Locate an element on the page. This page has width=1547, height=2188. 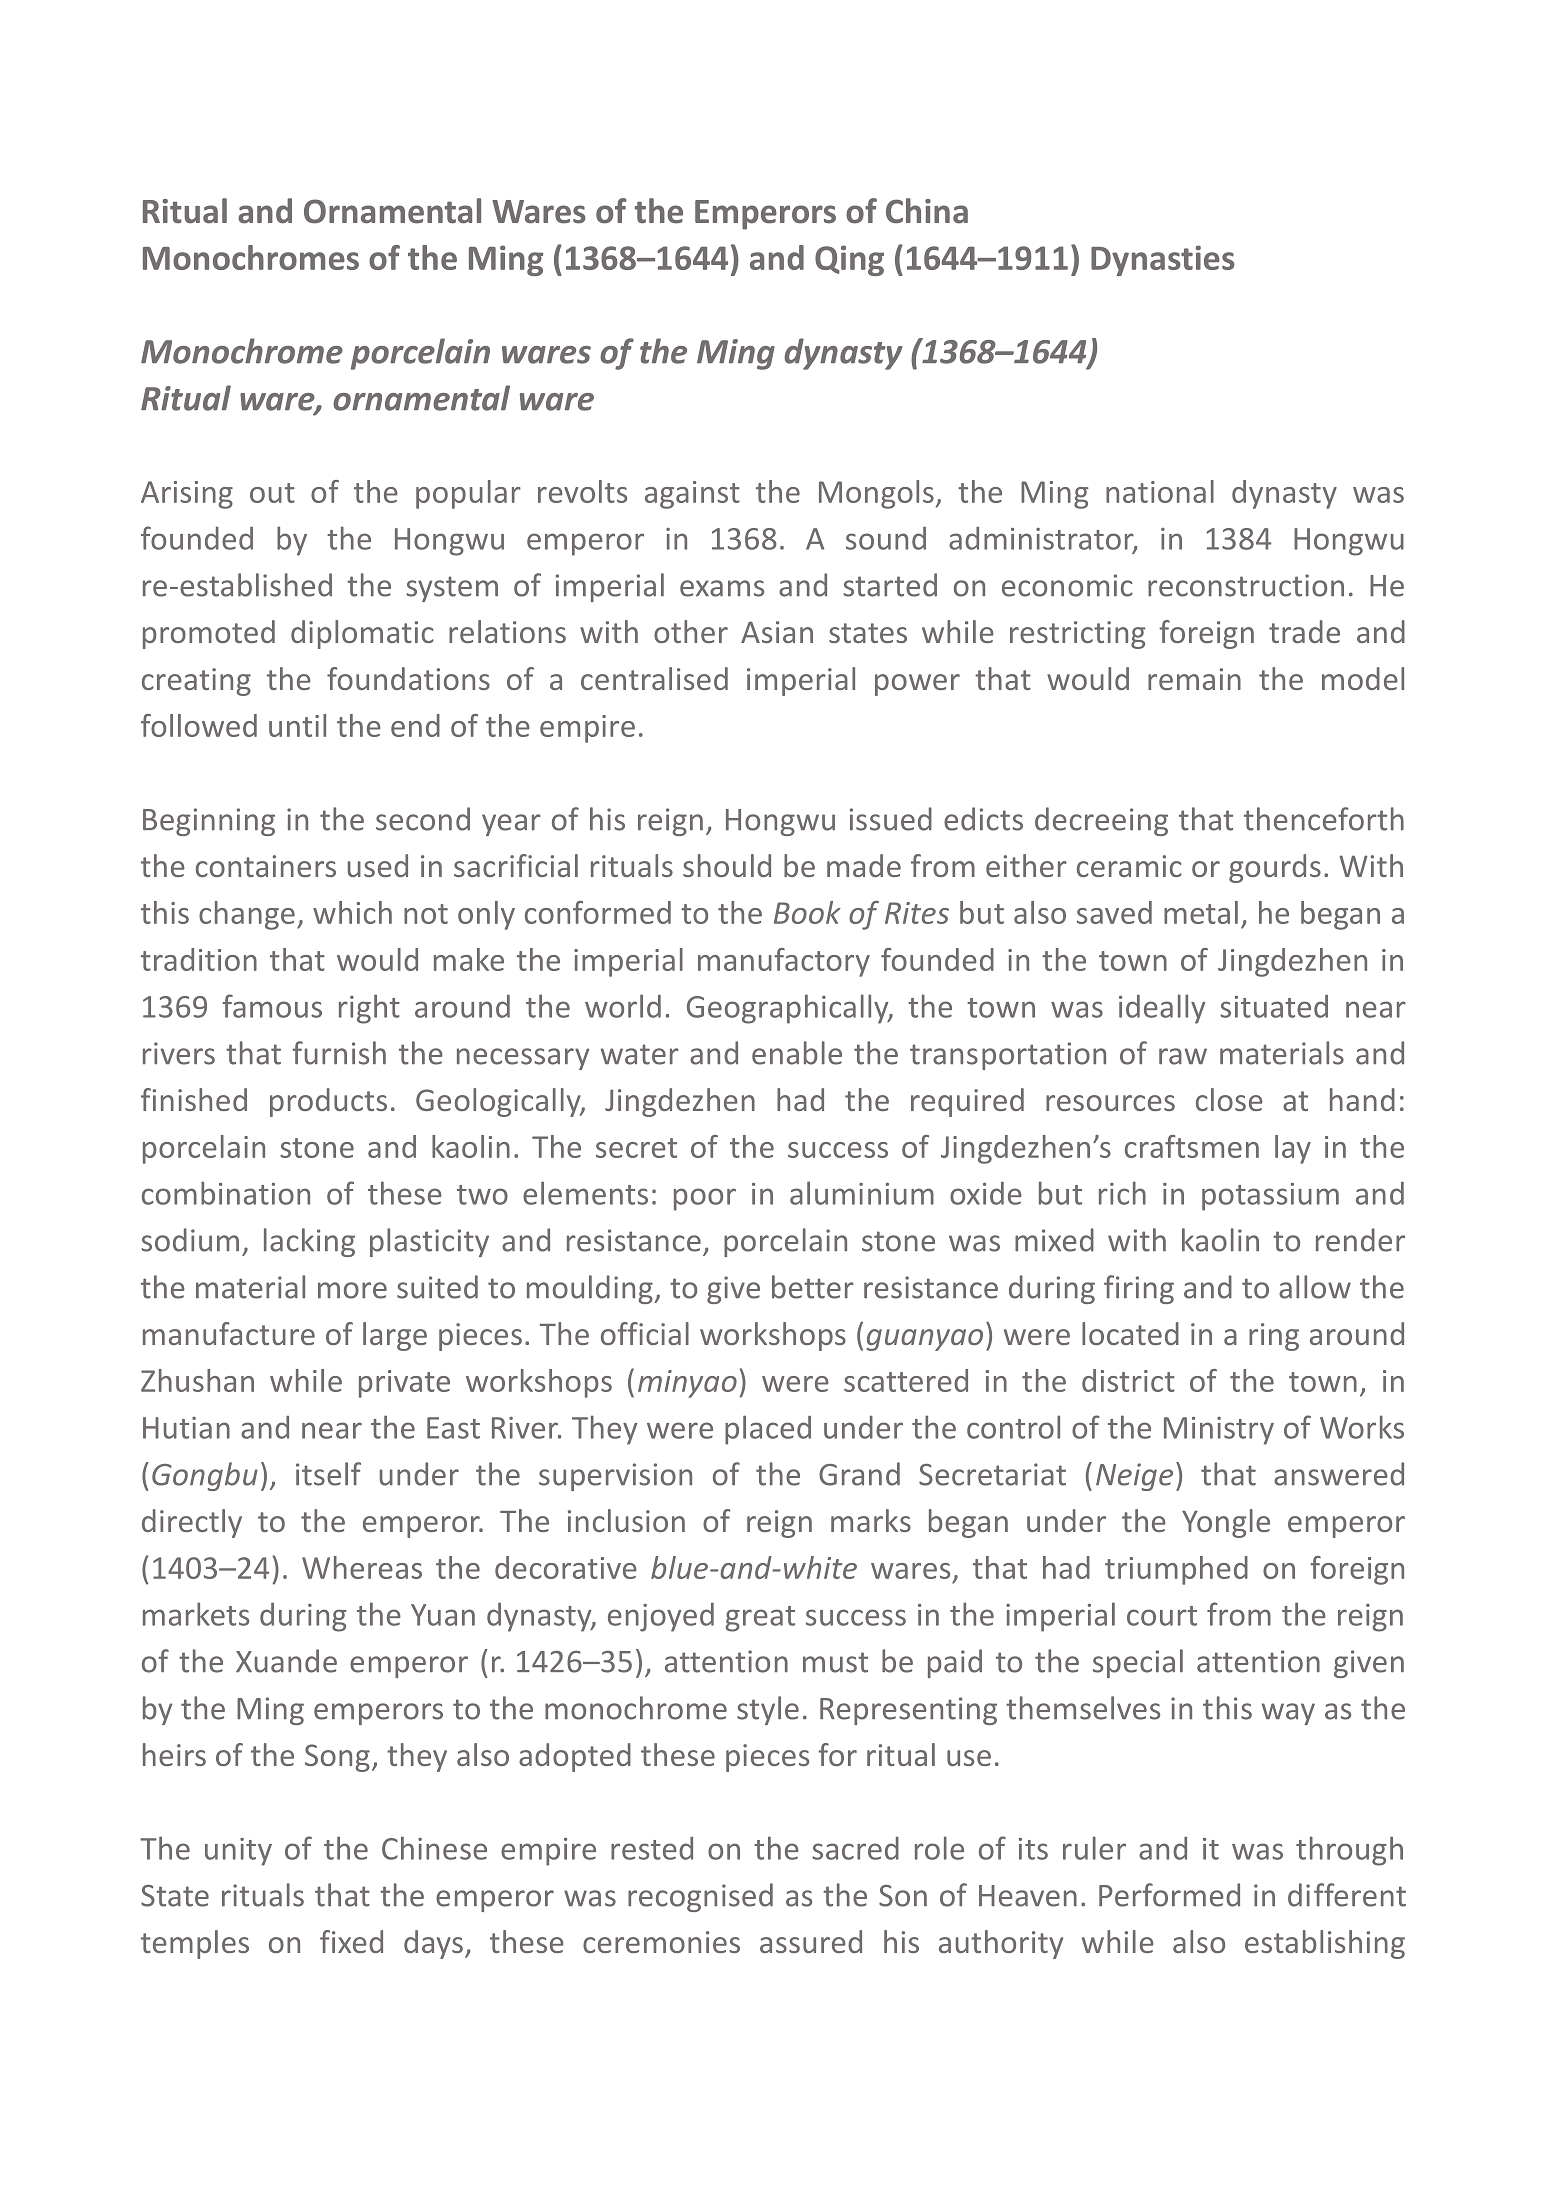
Dynasties is located at coordinates (1163, 260).
